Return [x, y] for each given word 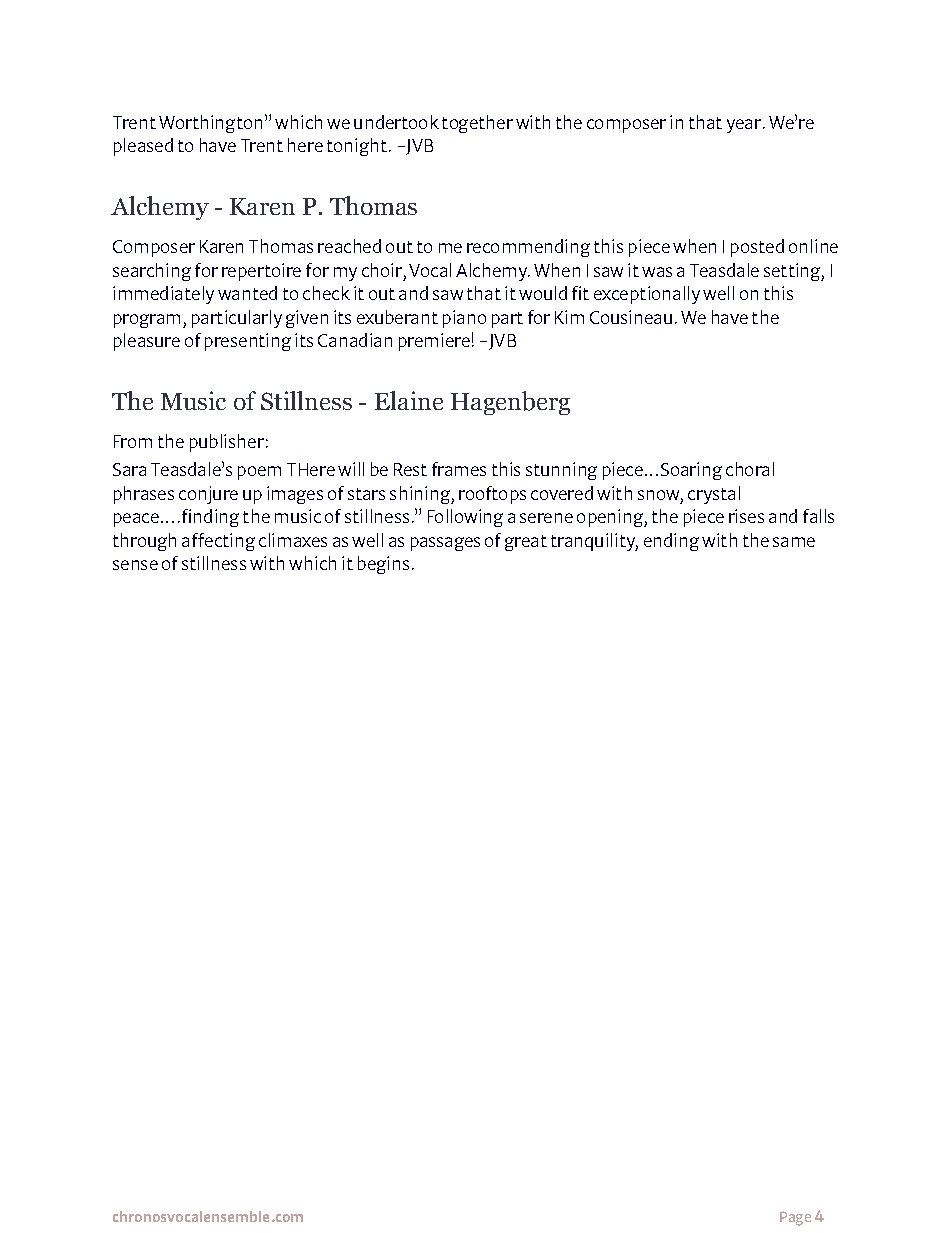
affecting [218, 542]
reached [349, 246]
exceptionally [647, 295]
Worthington [210, 124]
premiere [434, 342]
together [477, 124]
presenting [248, 342]
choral [750, 469]
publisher [227, 443]
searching [152, 272]
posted [757, 248]
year [744, 126]
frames [459, 469]
